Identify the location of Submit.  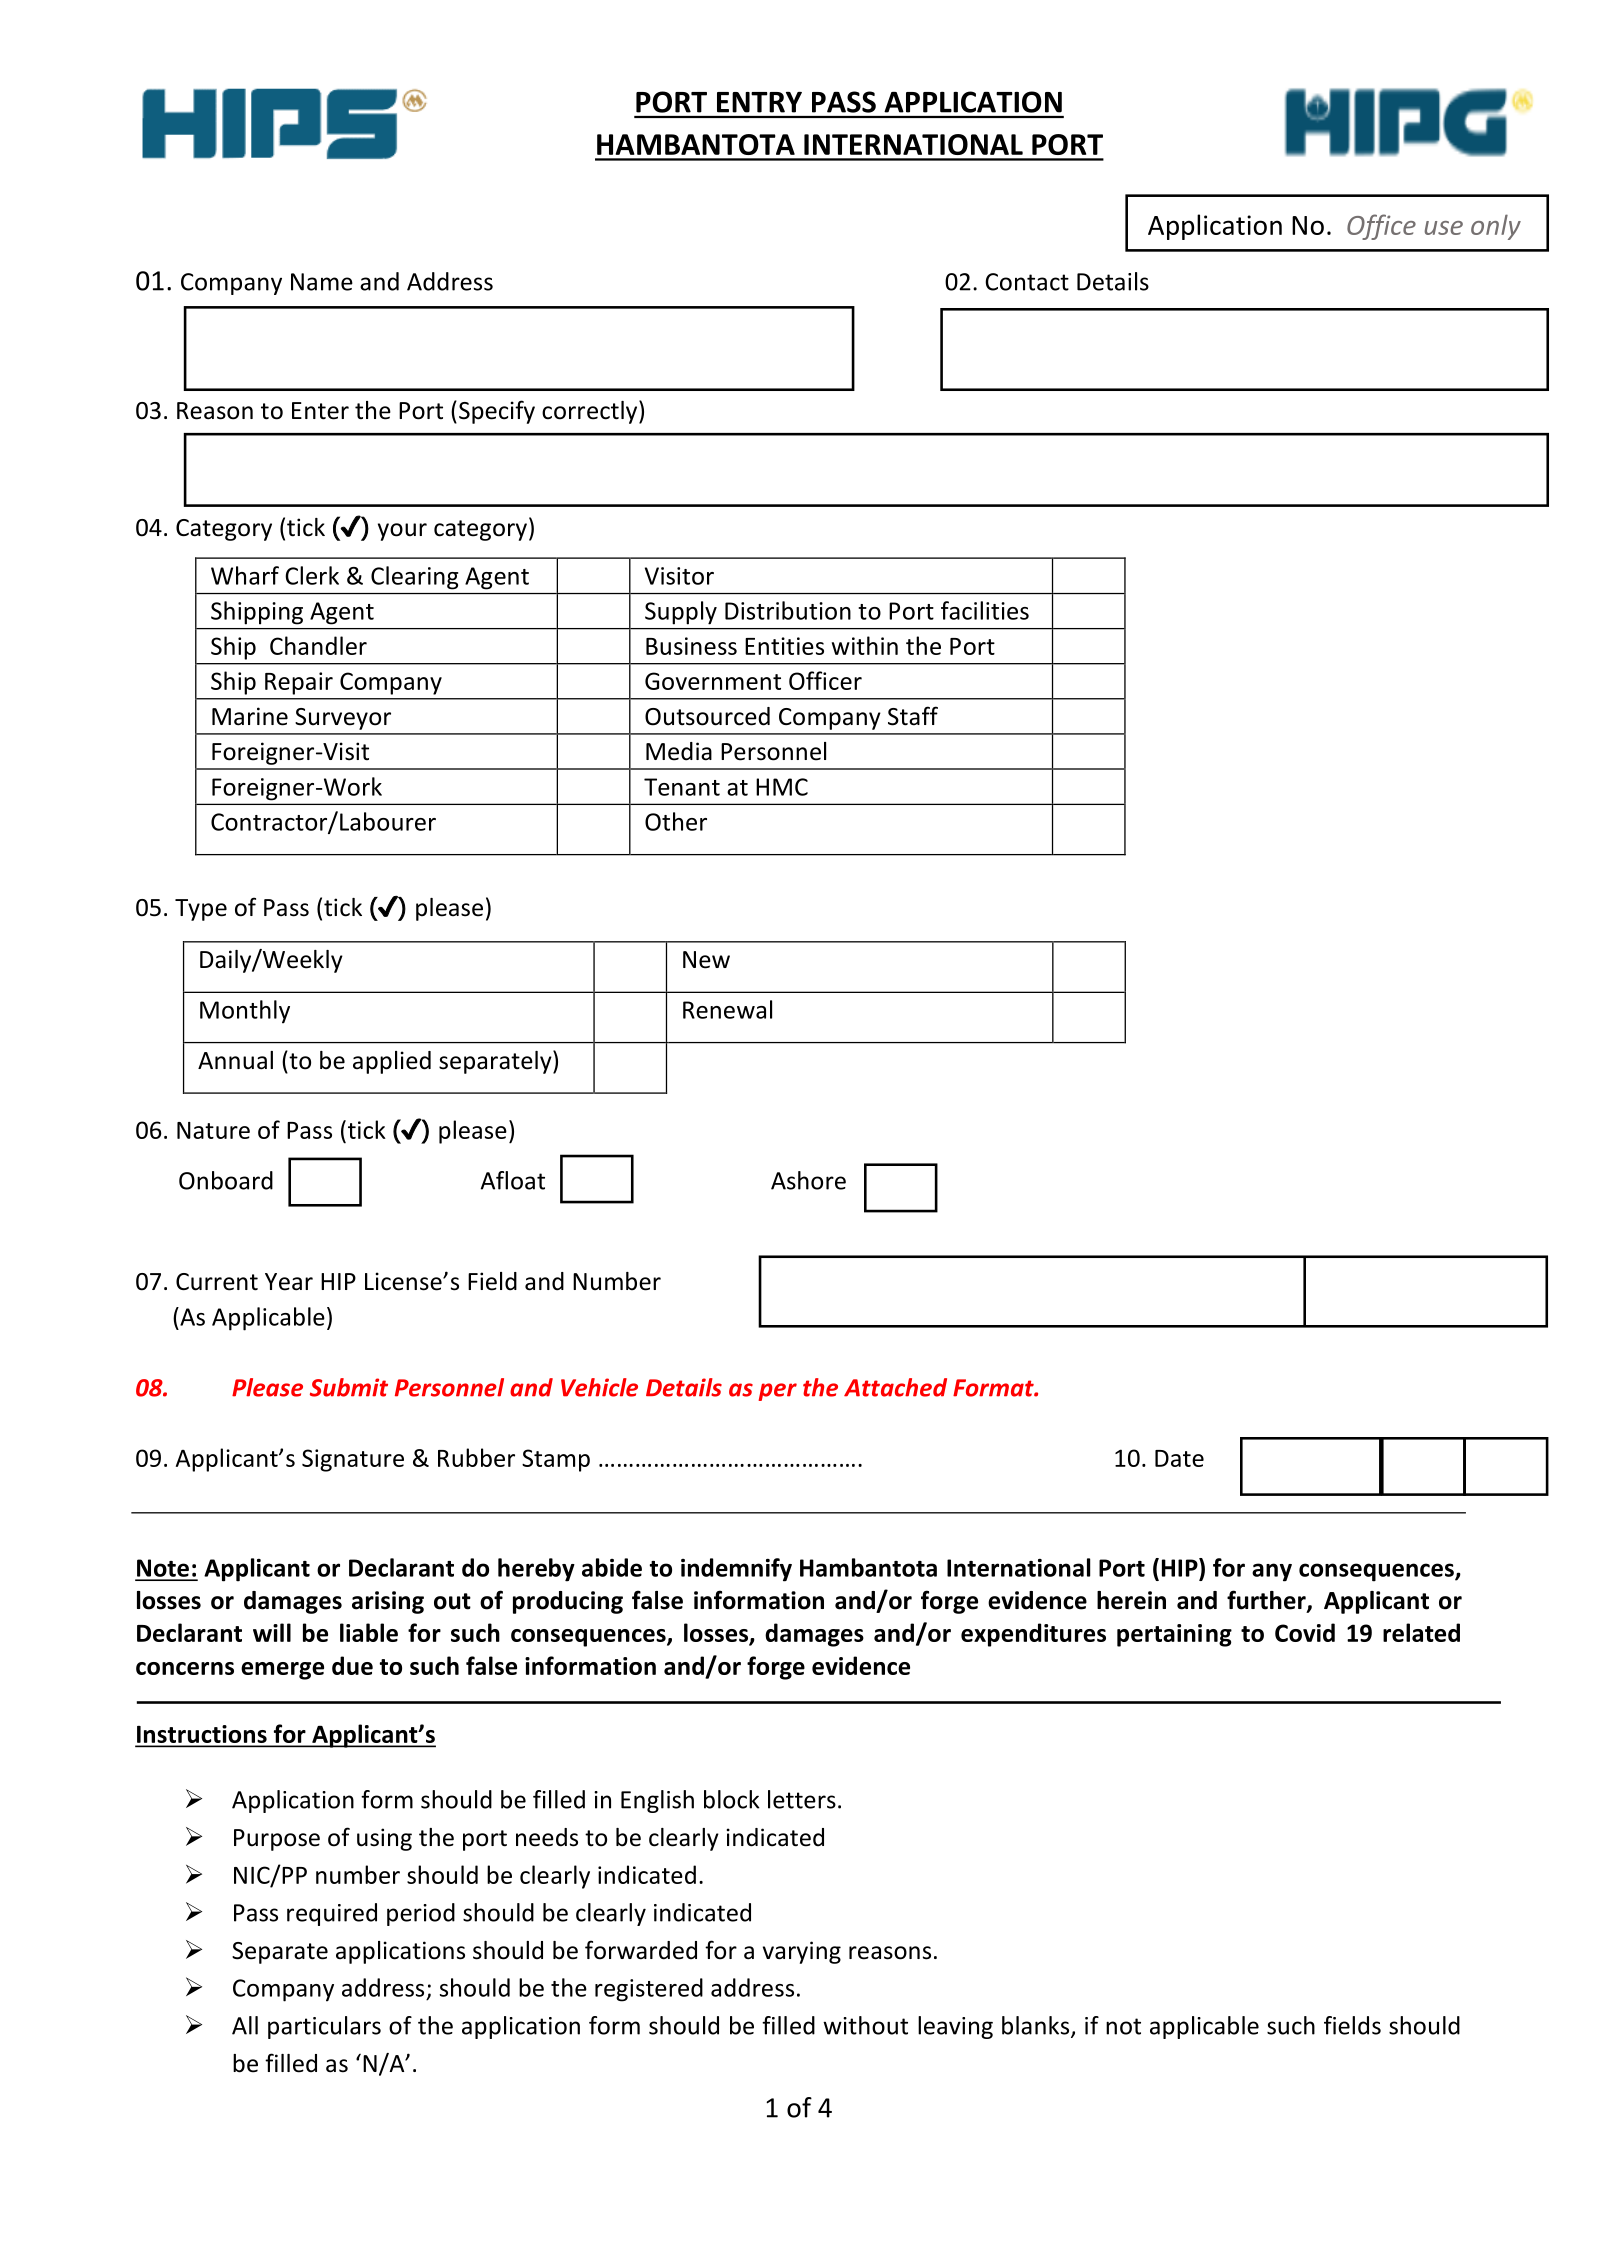
(349, 1387).
